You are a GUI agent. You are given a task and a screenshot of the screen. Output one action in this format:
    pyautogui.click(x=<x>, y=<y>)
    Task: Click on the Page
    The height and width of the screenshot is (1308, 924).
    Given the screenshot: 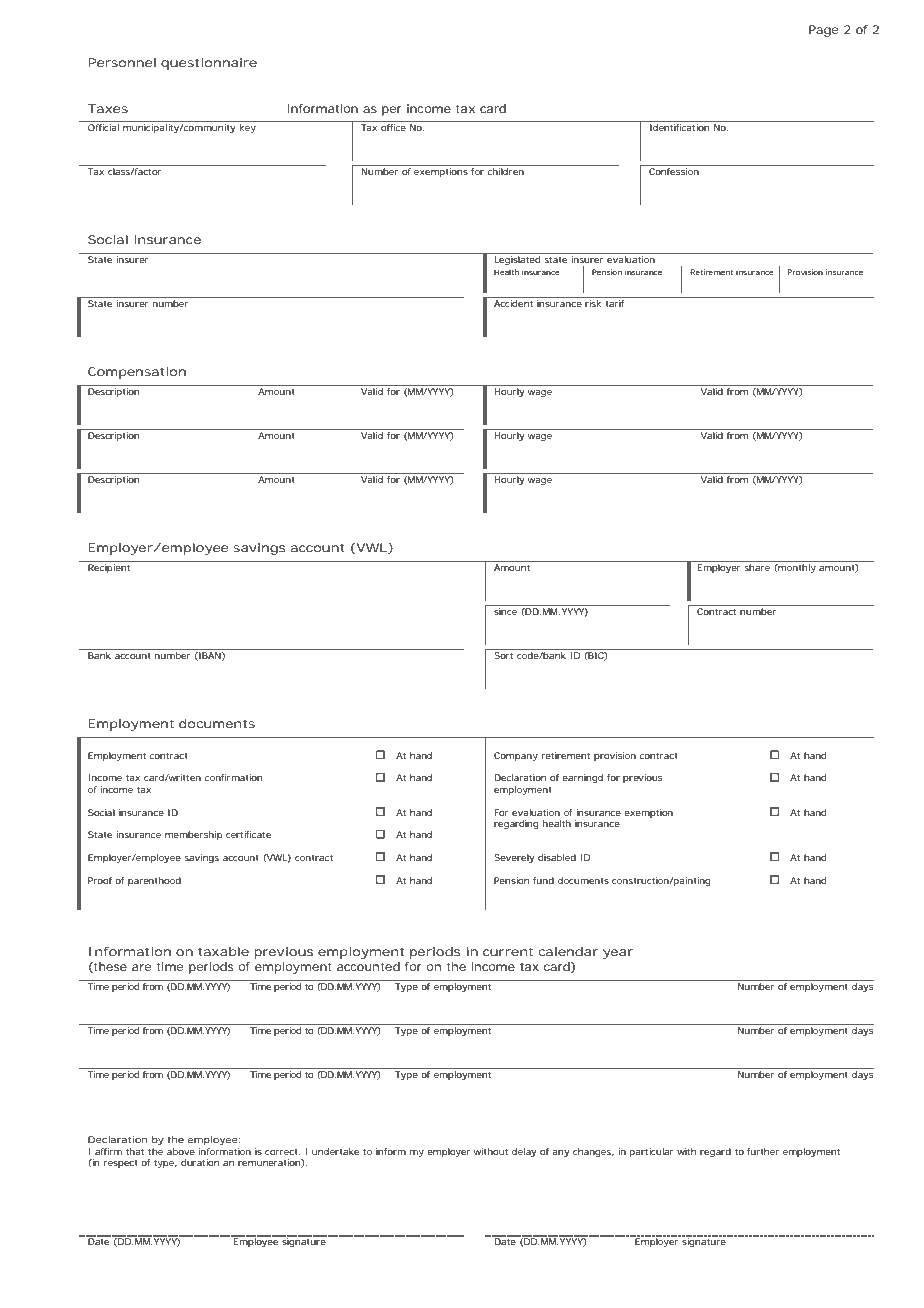 What is the action you would take?
    pyautogui.click(x=823, y=31)
